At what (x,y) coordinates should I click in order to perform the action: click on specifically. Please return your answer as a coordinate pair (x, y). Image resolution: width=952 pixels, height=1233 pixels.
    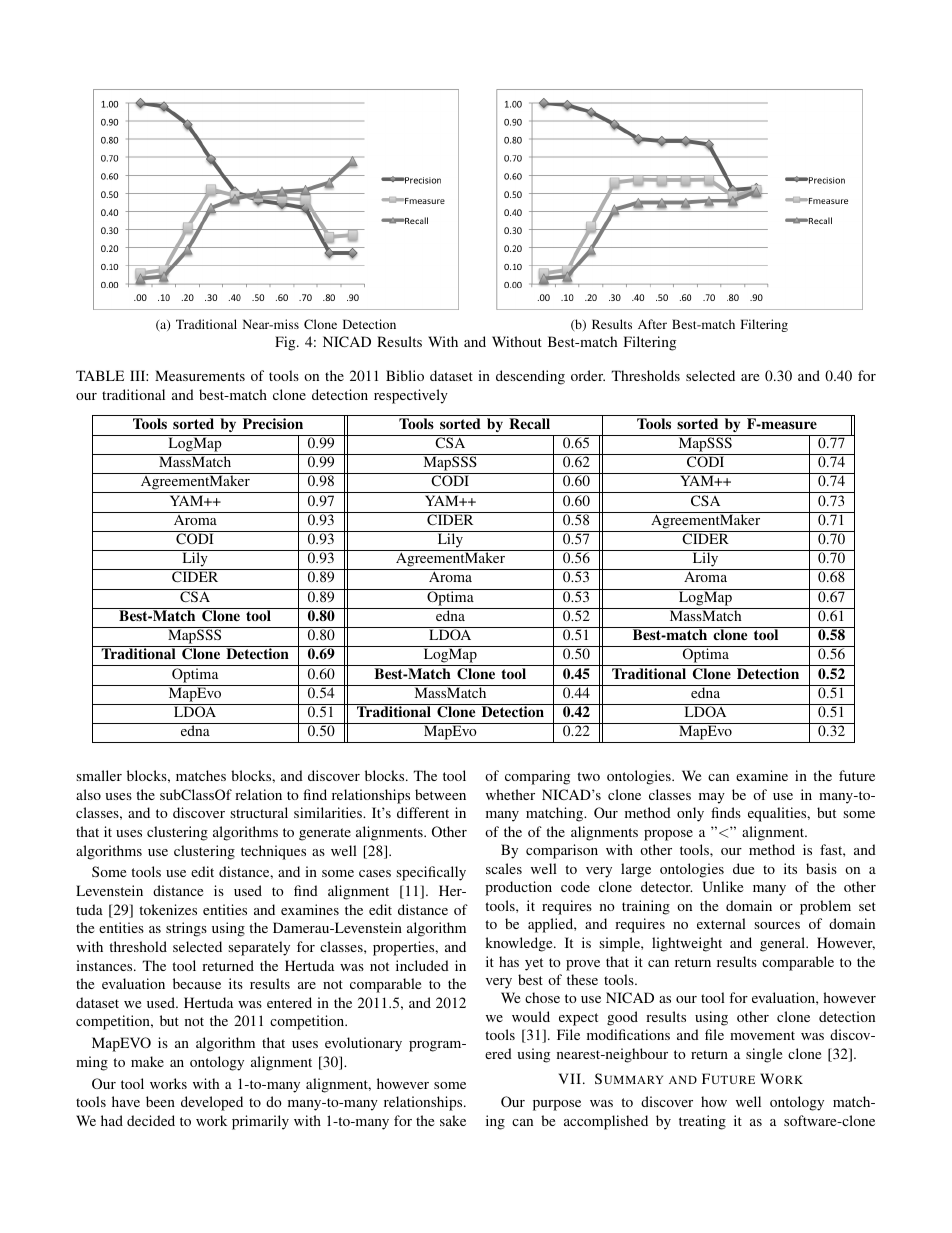
    Looking at the image, I should click on (431, 873).
